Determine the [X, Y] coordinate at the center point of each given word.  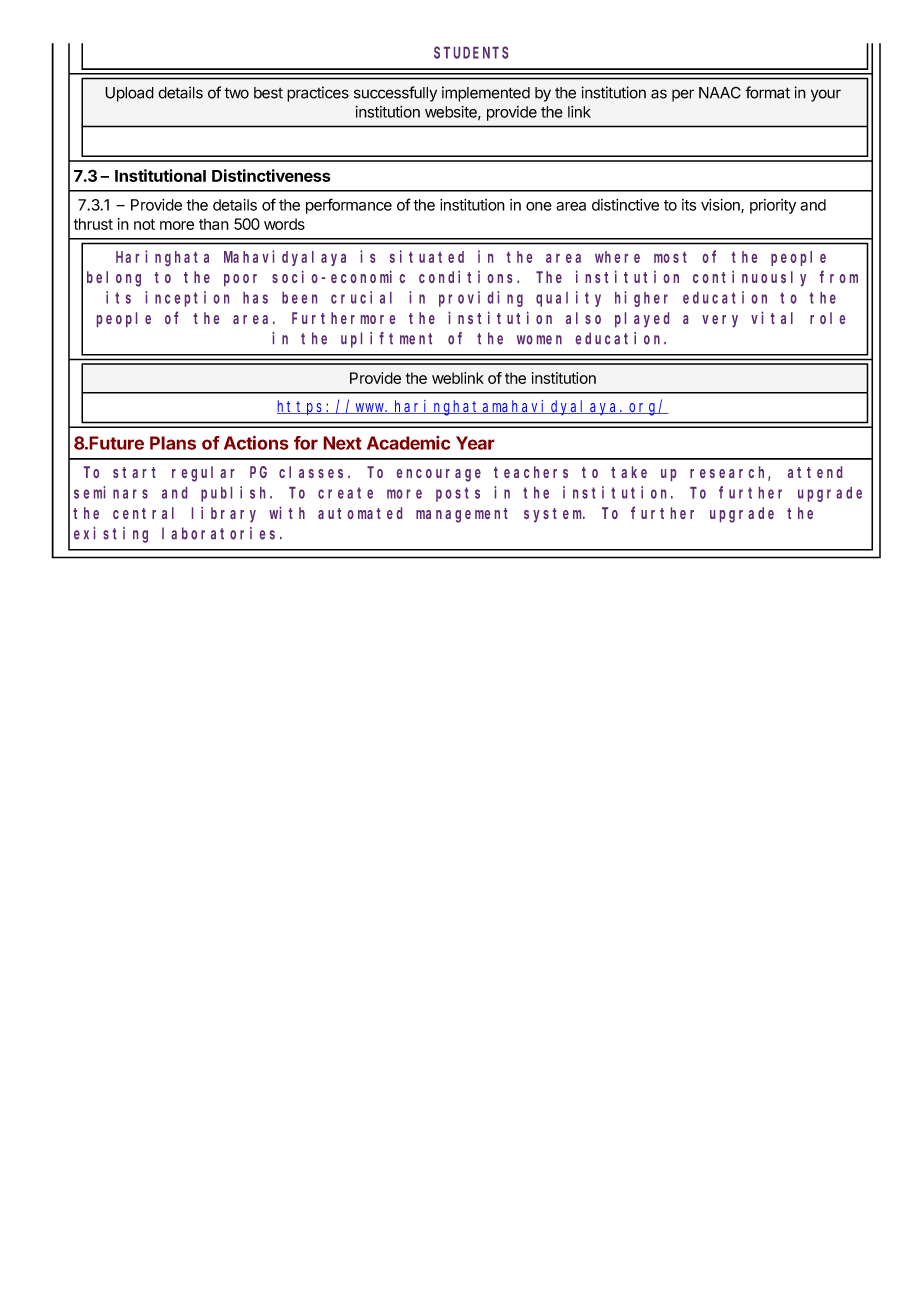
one [539, 206]
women [539, 340]
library [224, 514]
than [214, 224]
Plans [173, 443]
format [767, 92]
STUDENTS [471, 53]
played [642, 320]
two [236, 93]
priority [773, 206]
